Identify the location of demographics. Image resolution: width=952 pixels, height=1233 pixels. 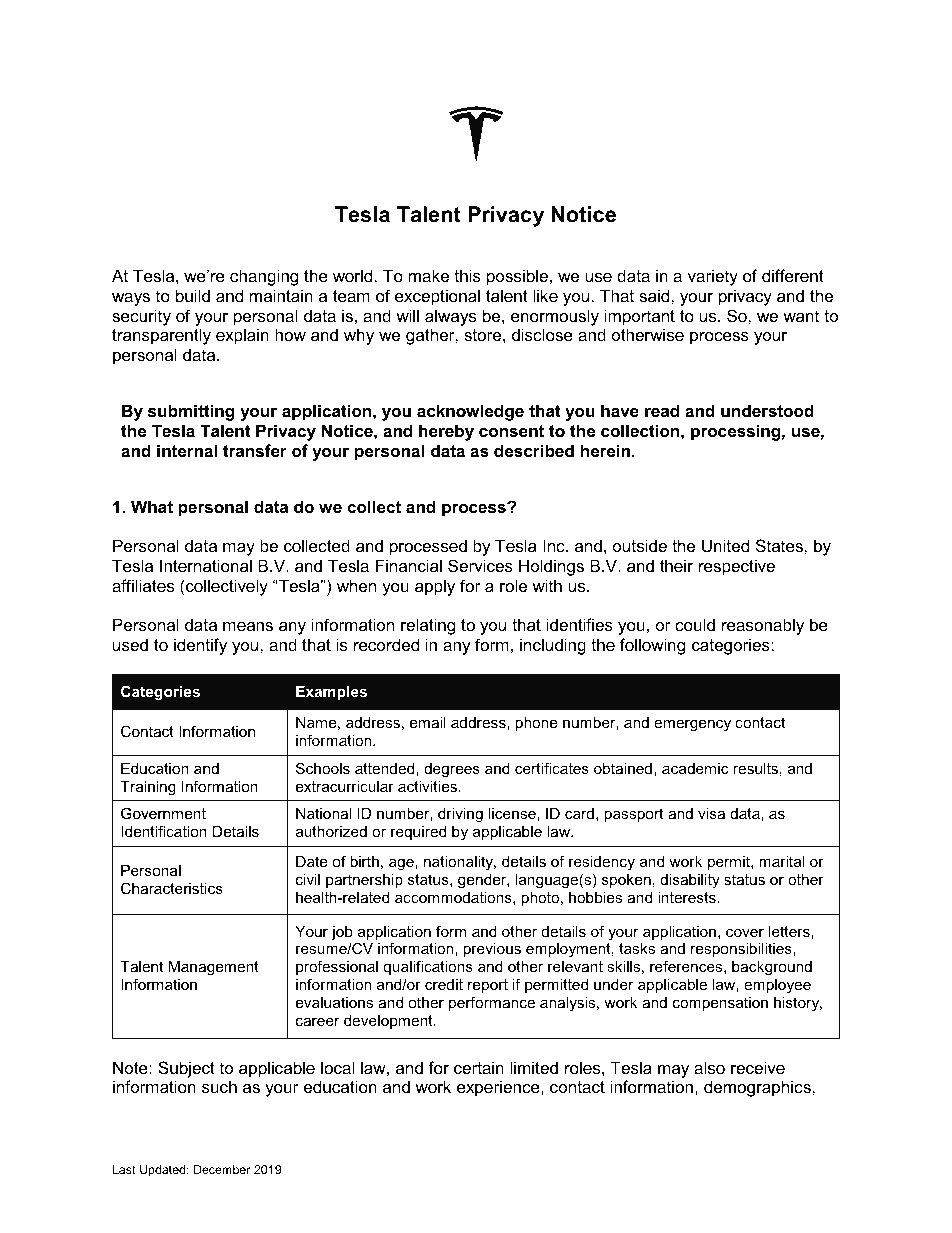
(758, 1088).
